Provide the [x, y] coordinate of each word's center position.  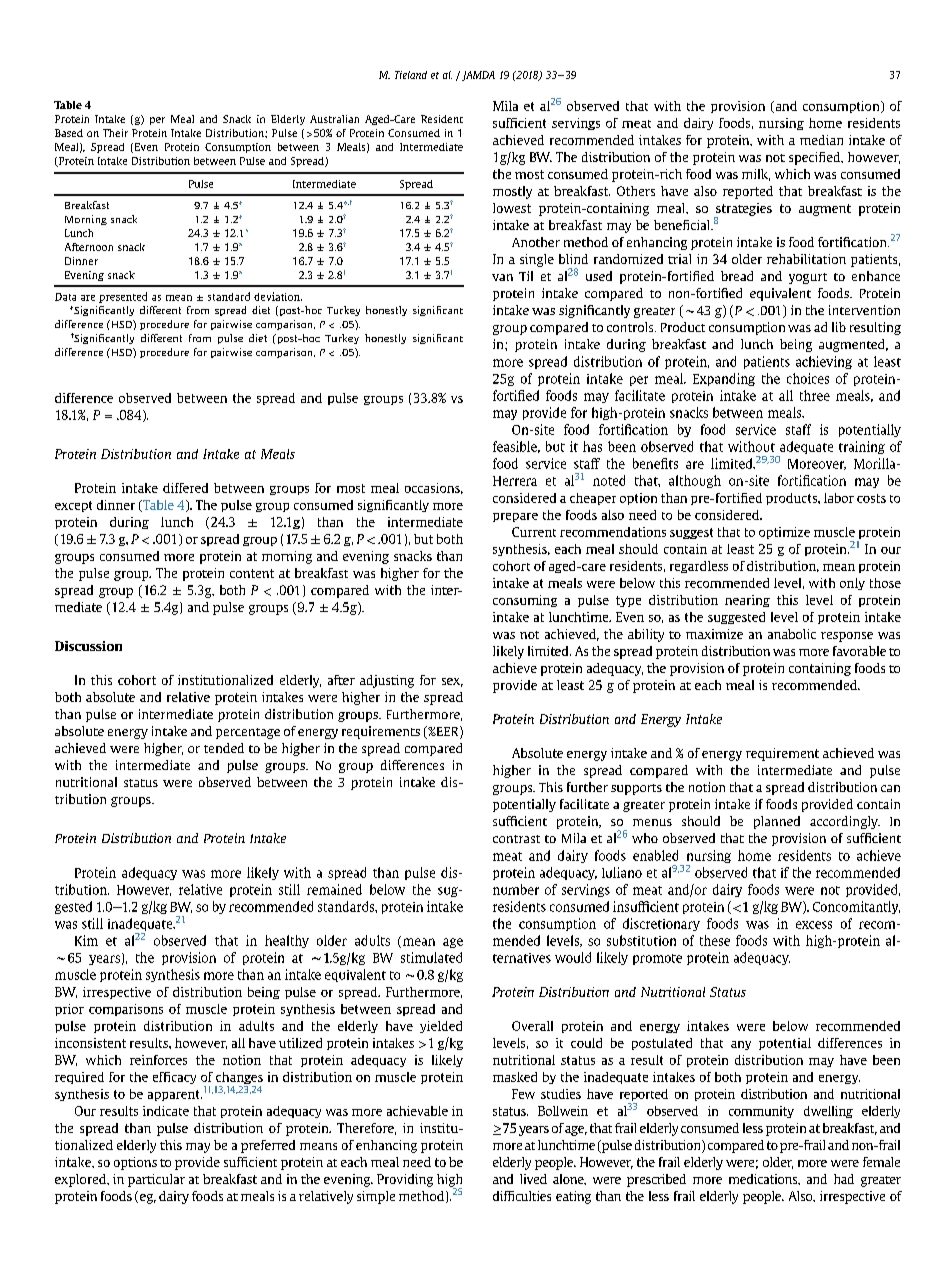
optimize [784, 533]
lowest [512, 208]
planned [777, 822]
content [252, 573]
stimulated [431, 957]
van [502, 277]
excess [814, 925]
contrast [516, 839]
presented [123, 297]
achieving [824, 362]
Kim [86, 940]
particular [156, 1180]
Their [115, 133]
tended [224, 748]
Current [534, 532]
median [821, 140]
